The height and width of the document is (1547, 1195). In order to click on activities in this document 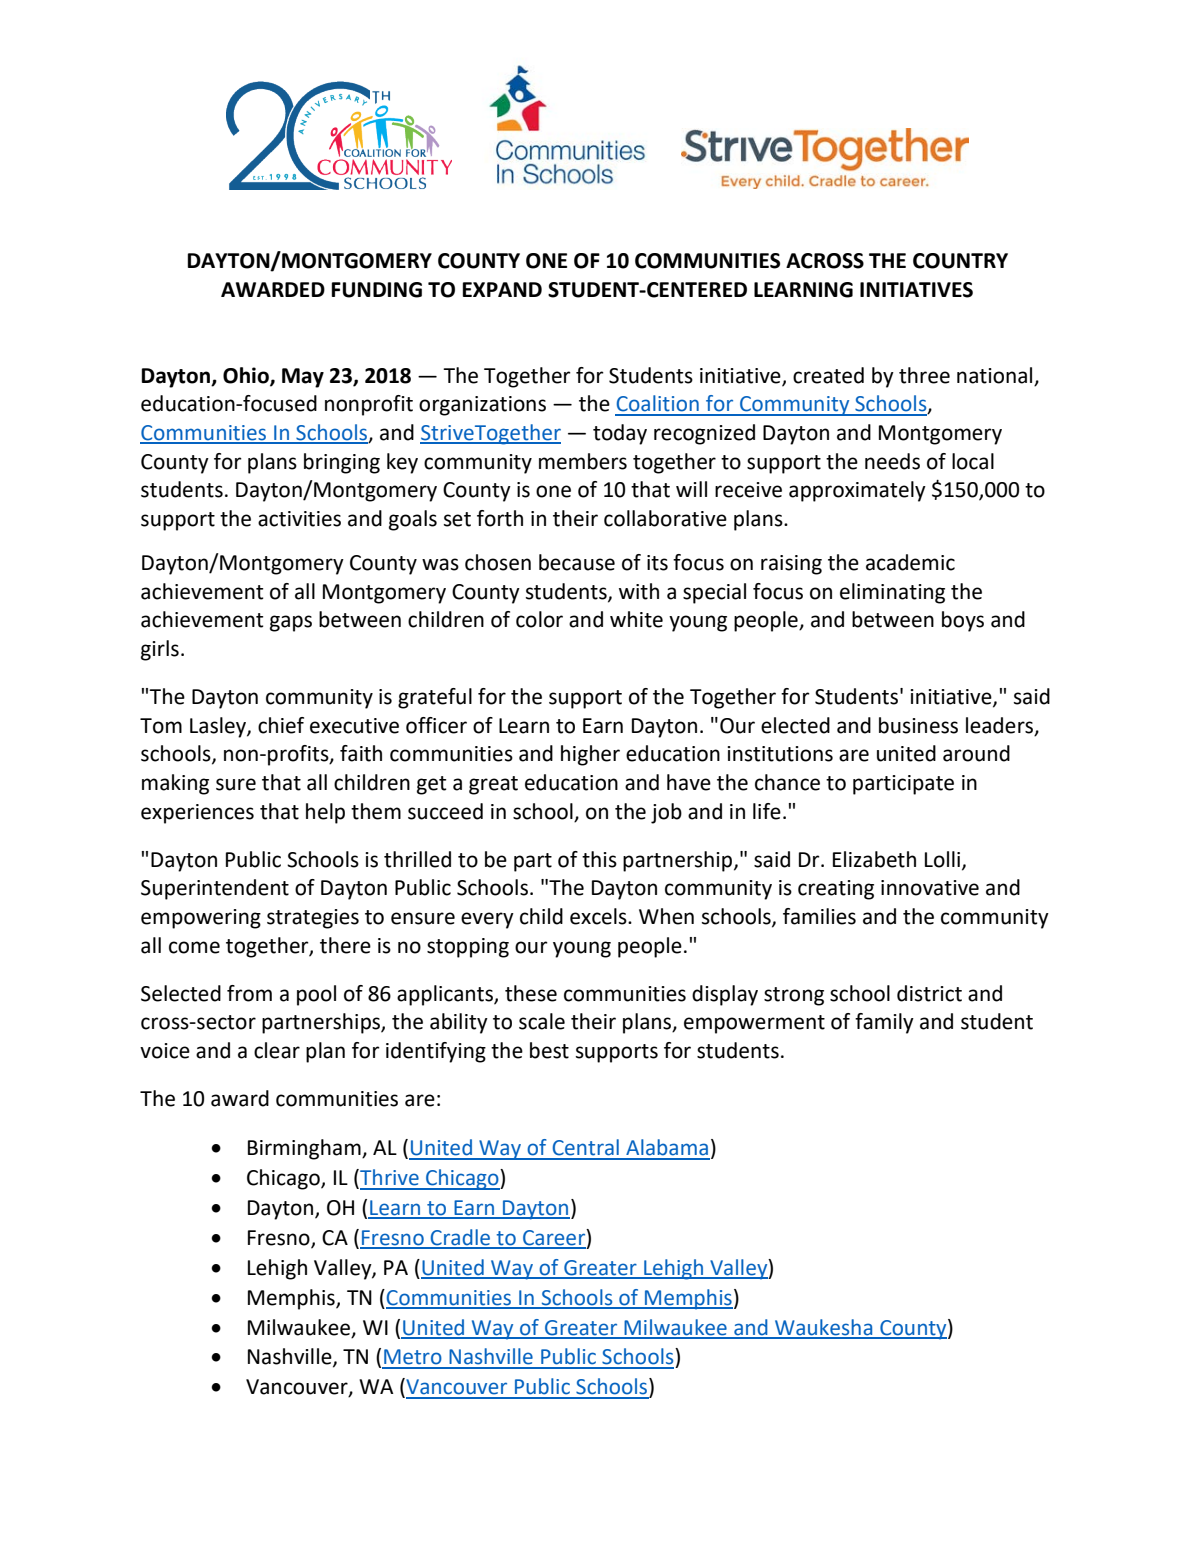, I will do `click(299, 519)`.
